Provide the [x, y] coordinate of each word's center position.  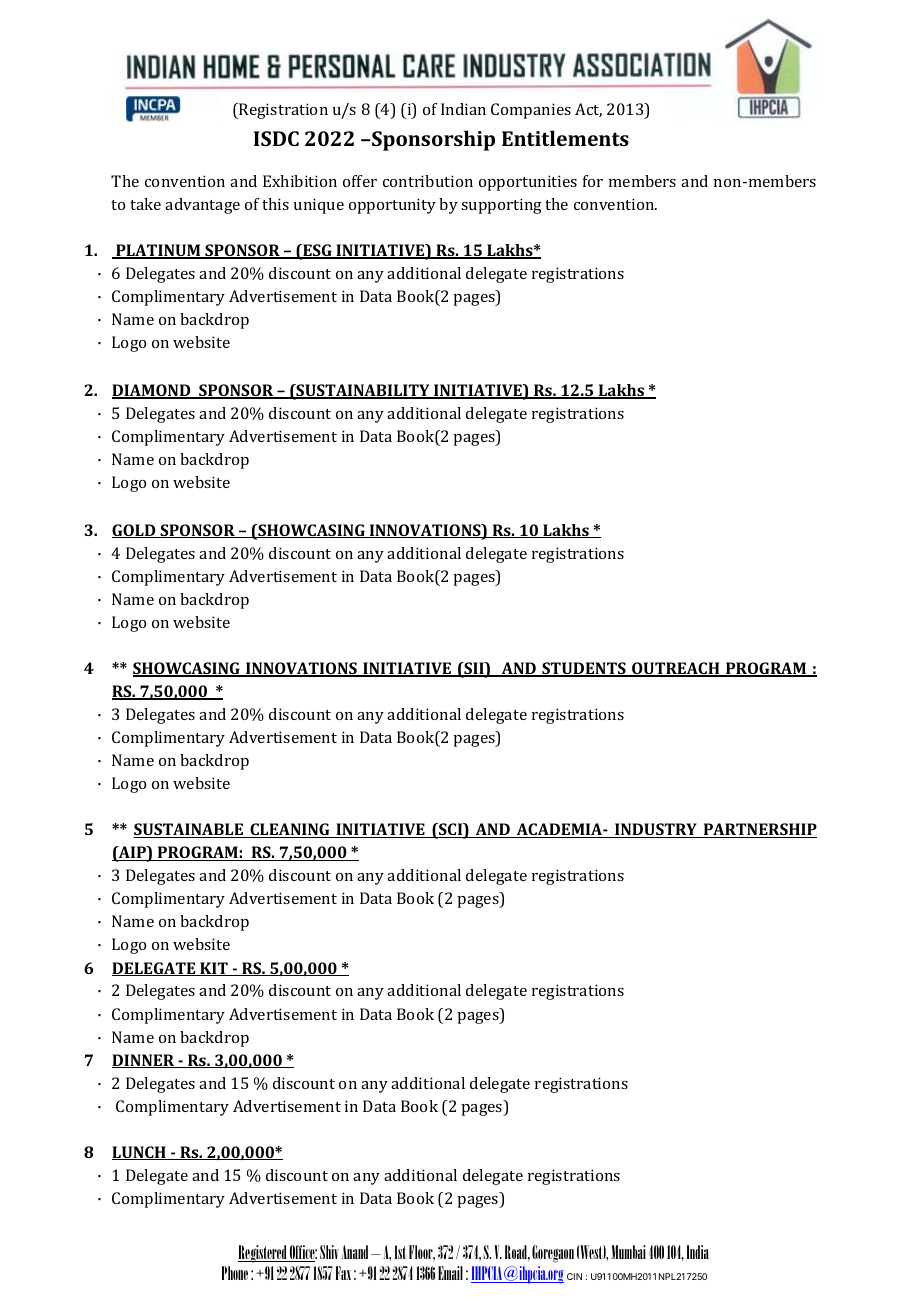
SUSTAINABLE [189, 830]
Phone [235, 1273]
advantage [202, 206]
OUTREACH [676, 669]
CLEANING [290, 830]
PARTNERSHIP [759, 830]
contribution [428, 181]
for [593, 181]
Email [450, 1273]
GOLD [135, 531]
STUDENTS [584, 669]
